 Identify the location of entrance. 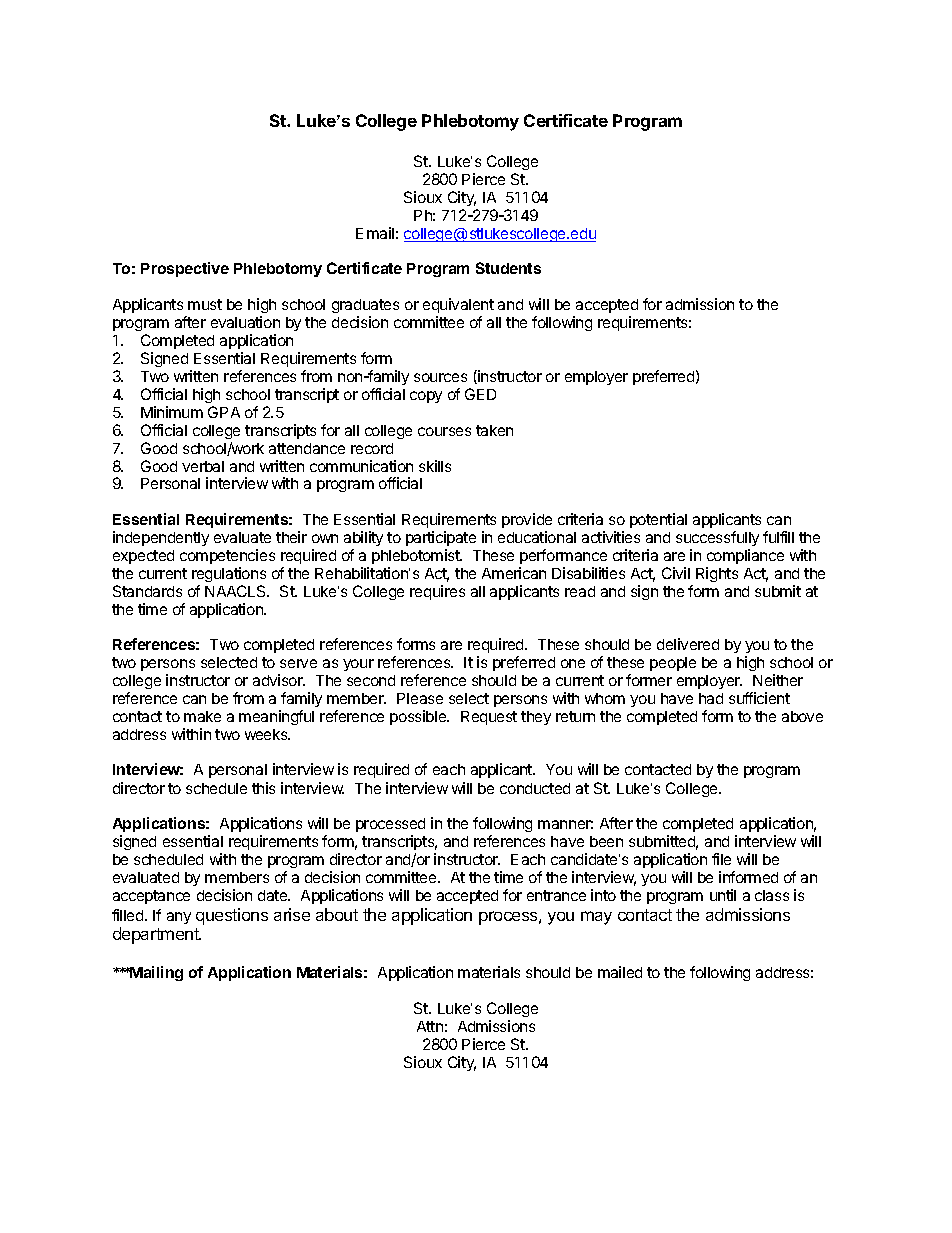
(556, 895).
